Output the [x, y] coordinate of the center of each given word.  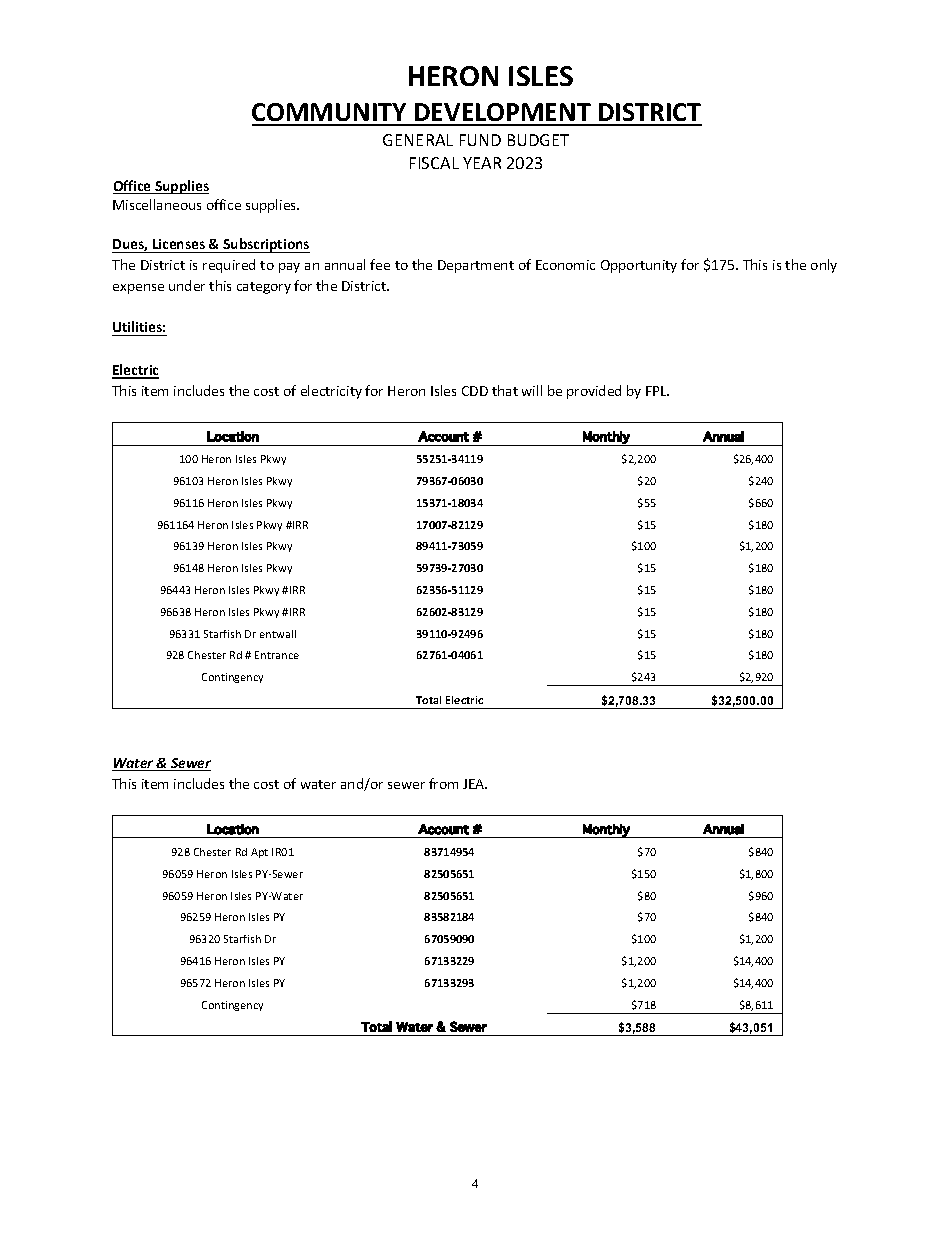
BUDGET [538, 140]
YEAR [482, 163]
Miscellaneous [157, 204]
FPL [657, 391]
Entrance [277, 655]
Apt [259, 853]
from [443, 783]
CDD [475, 391]
